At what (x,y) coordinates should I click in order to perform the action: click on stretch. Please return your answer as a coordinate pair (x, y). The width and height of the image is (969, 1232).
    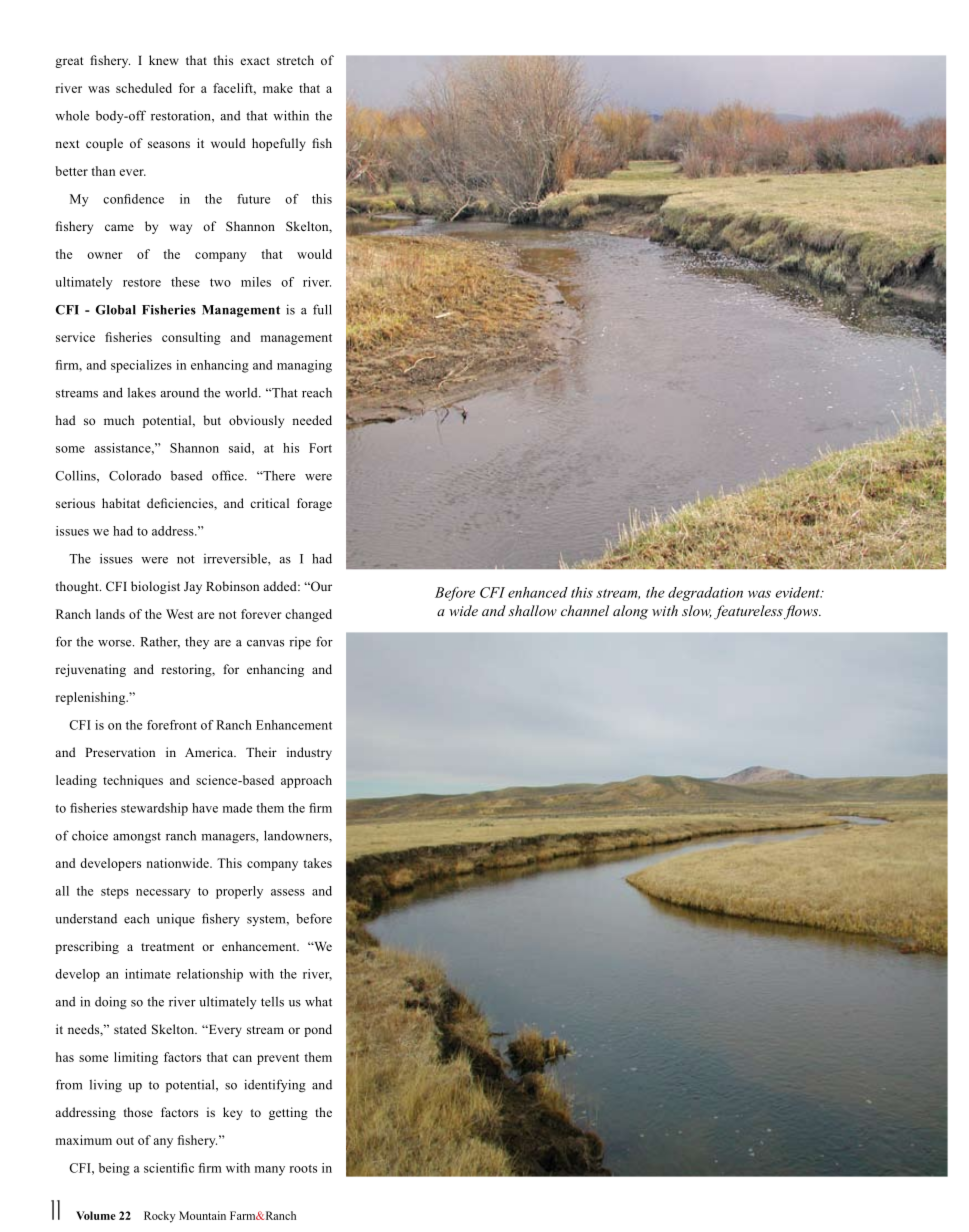
    Looking at the image, I should click on (295, 60).
